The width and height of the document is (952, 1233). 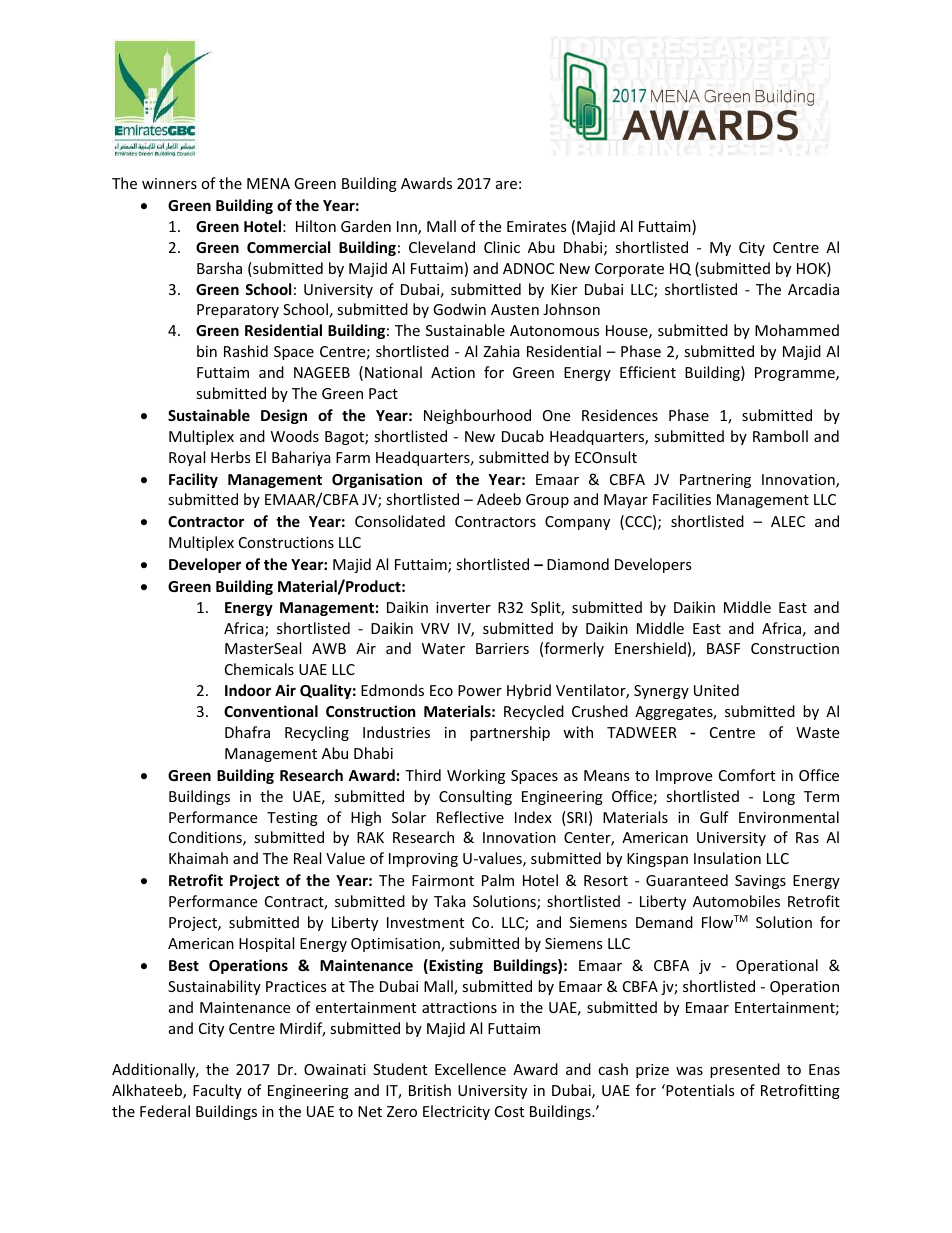 I want to click on Barriers, so click(x=502, y=648).
